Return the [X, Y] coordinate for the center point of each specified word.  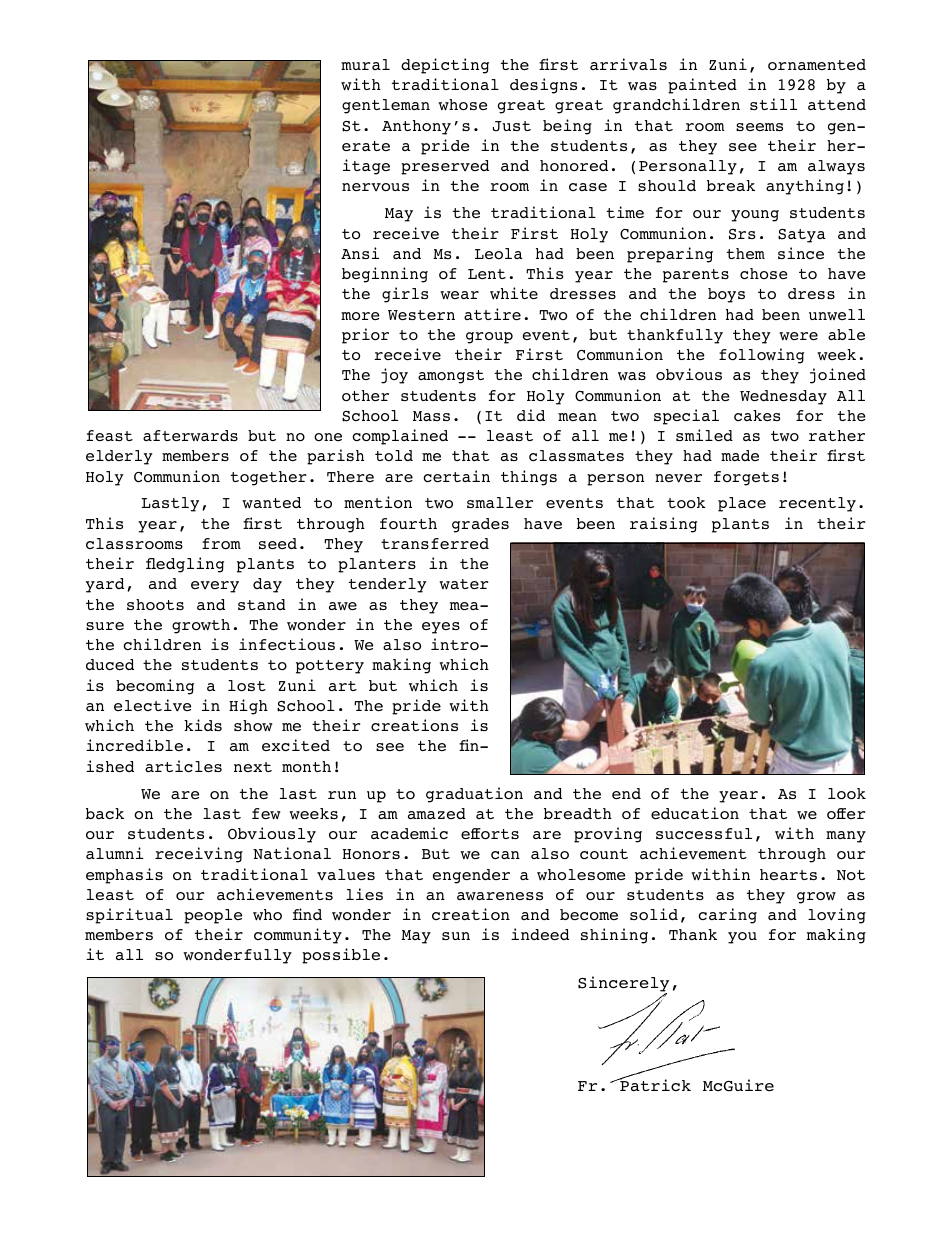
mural [365, 64]
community [298, 936]
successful [704, 833]
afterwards [190, 435]
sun [456, 936]
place [742, 504]
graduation [474, 795]
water [464, 584]
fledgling [185, 565]
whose [462, 105]
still [773, 104]
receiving [199, 855]
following [761, 356]
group [489, 338]
